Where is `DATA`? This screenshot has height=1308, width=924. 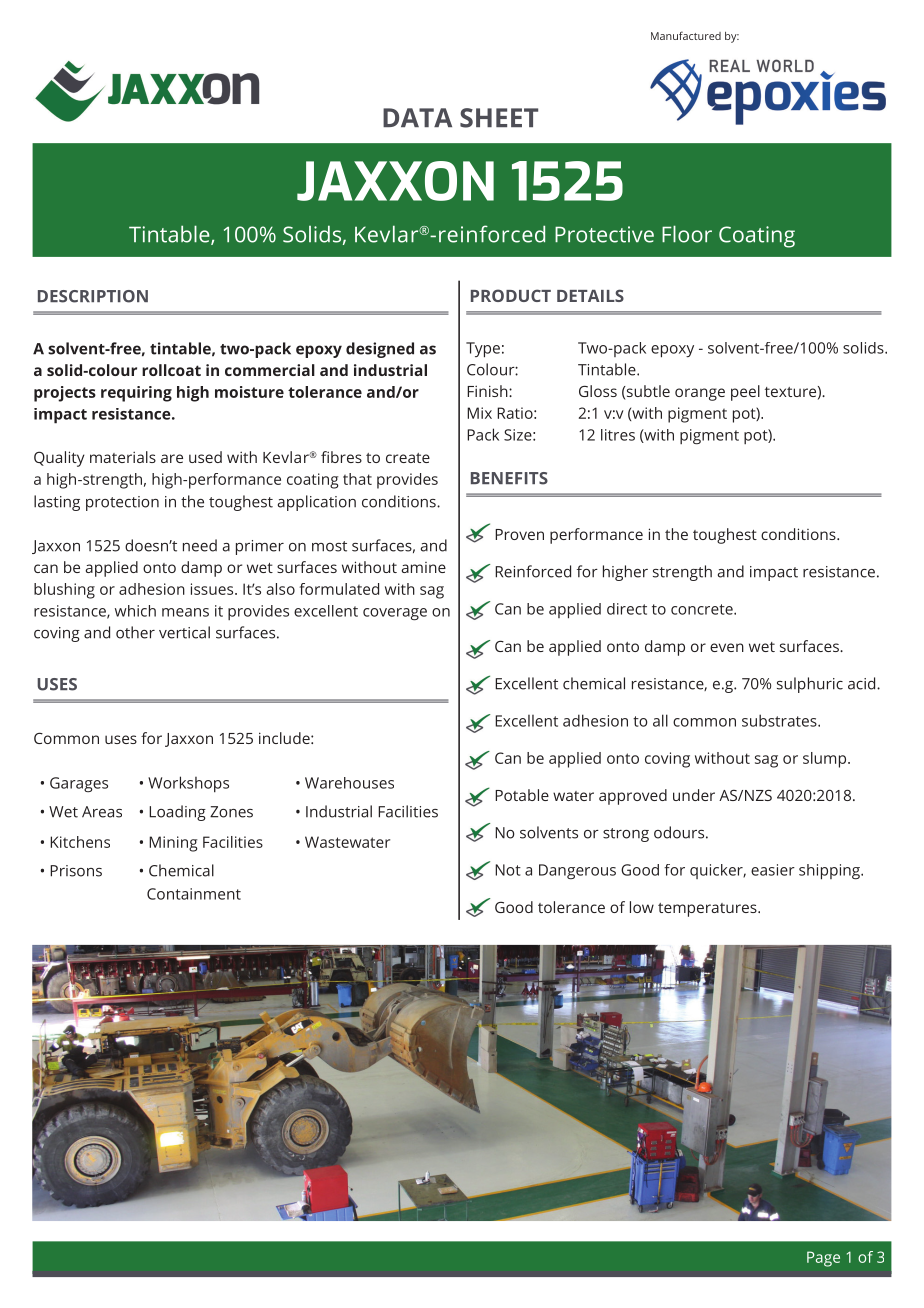
DATA is located at coordinates (417, 117).
